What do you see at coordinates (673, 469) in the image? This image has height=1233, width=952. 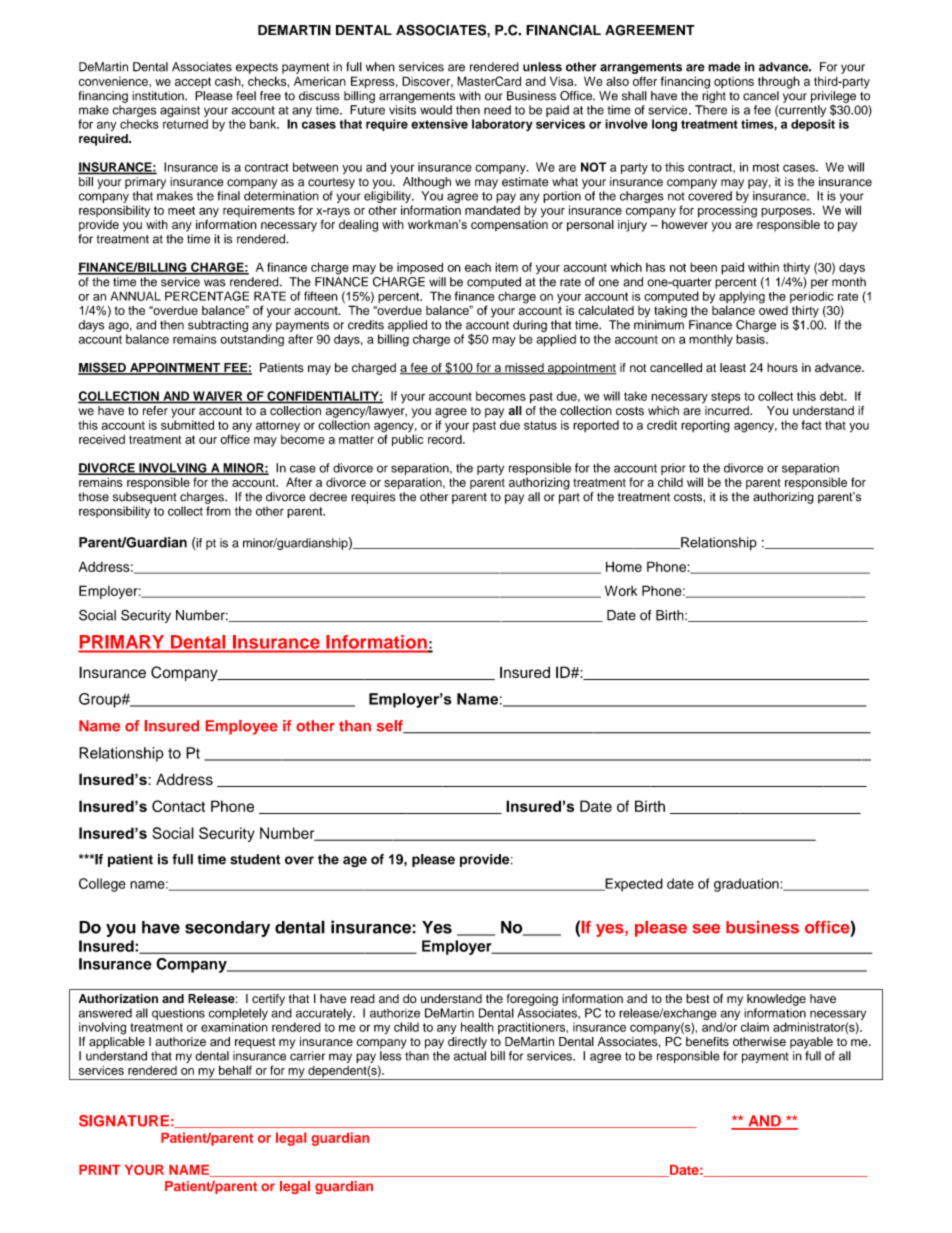 I see `prior` at bounding box center [673, 469].
